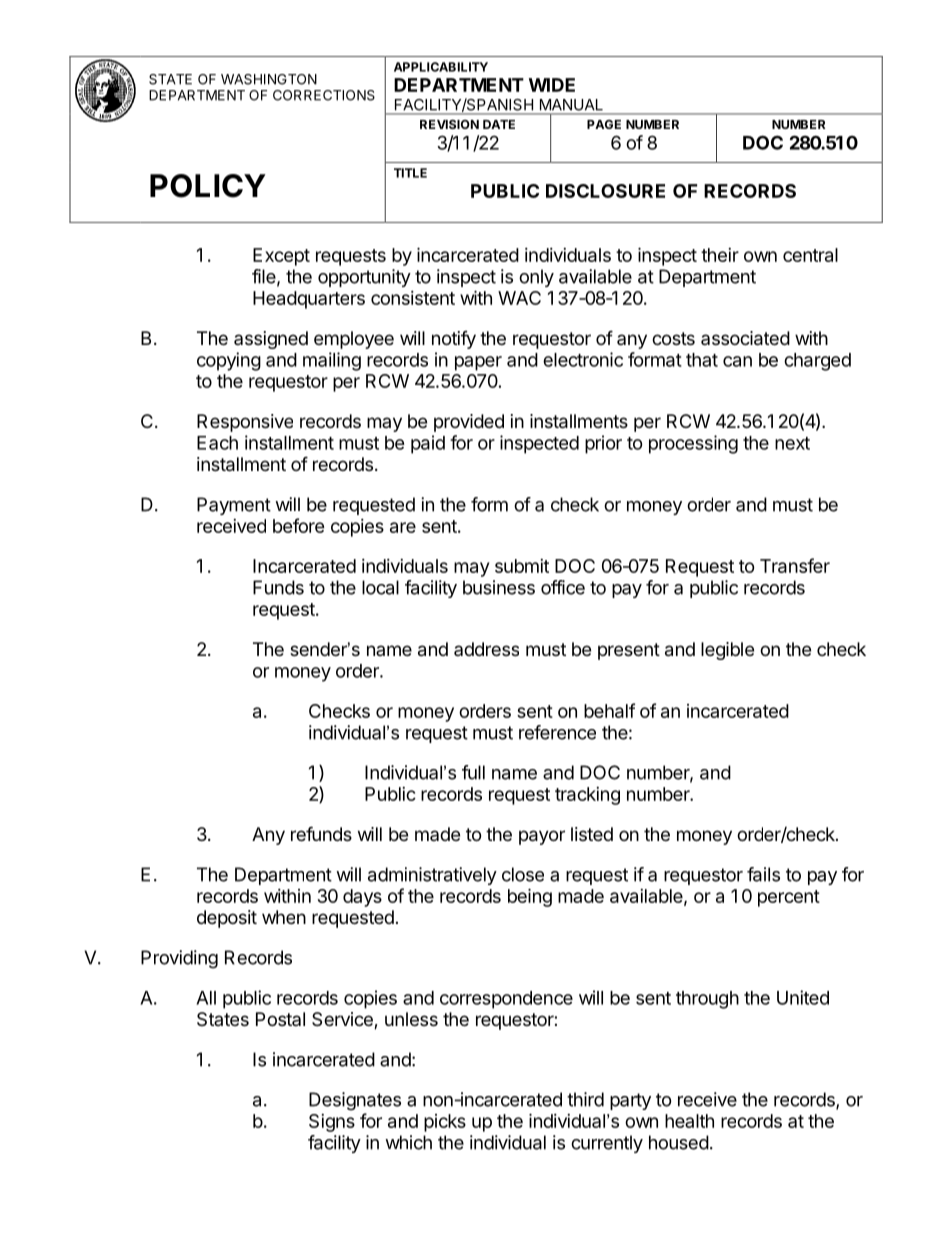  I want to click on picks, so click(445, 1123).
